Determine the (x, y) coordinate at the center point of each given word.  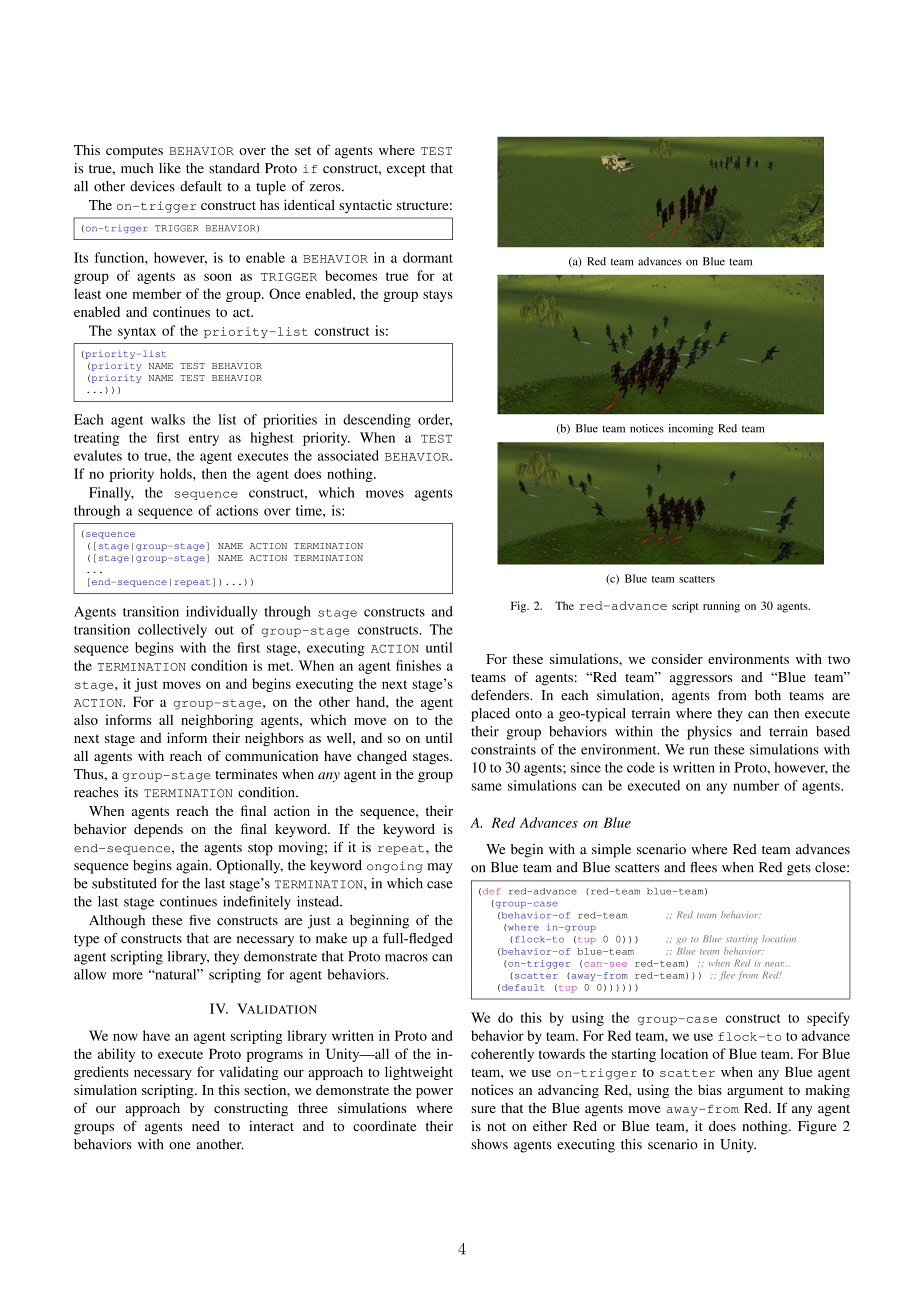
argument (755, 1092)
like (170, 168)
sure (483, 1109)
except (406, 170)
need (206, 1126)
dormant (428, 257)
